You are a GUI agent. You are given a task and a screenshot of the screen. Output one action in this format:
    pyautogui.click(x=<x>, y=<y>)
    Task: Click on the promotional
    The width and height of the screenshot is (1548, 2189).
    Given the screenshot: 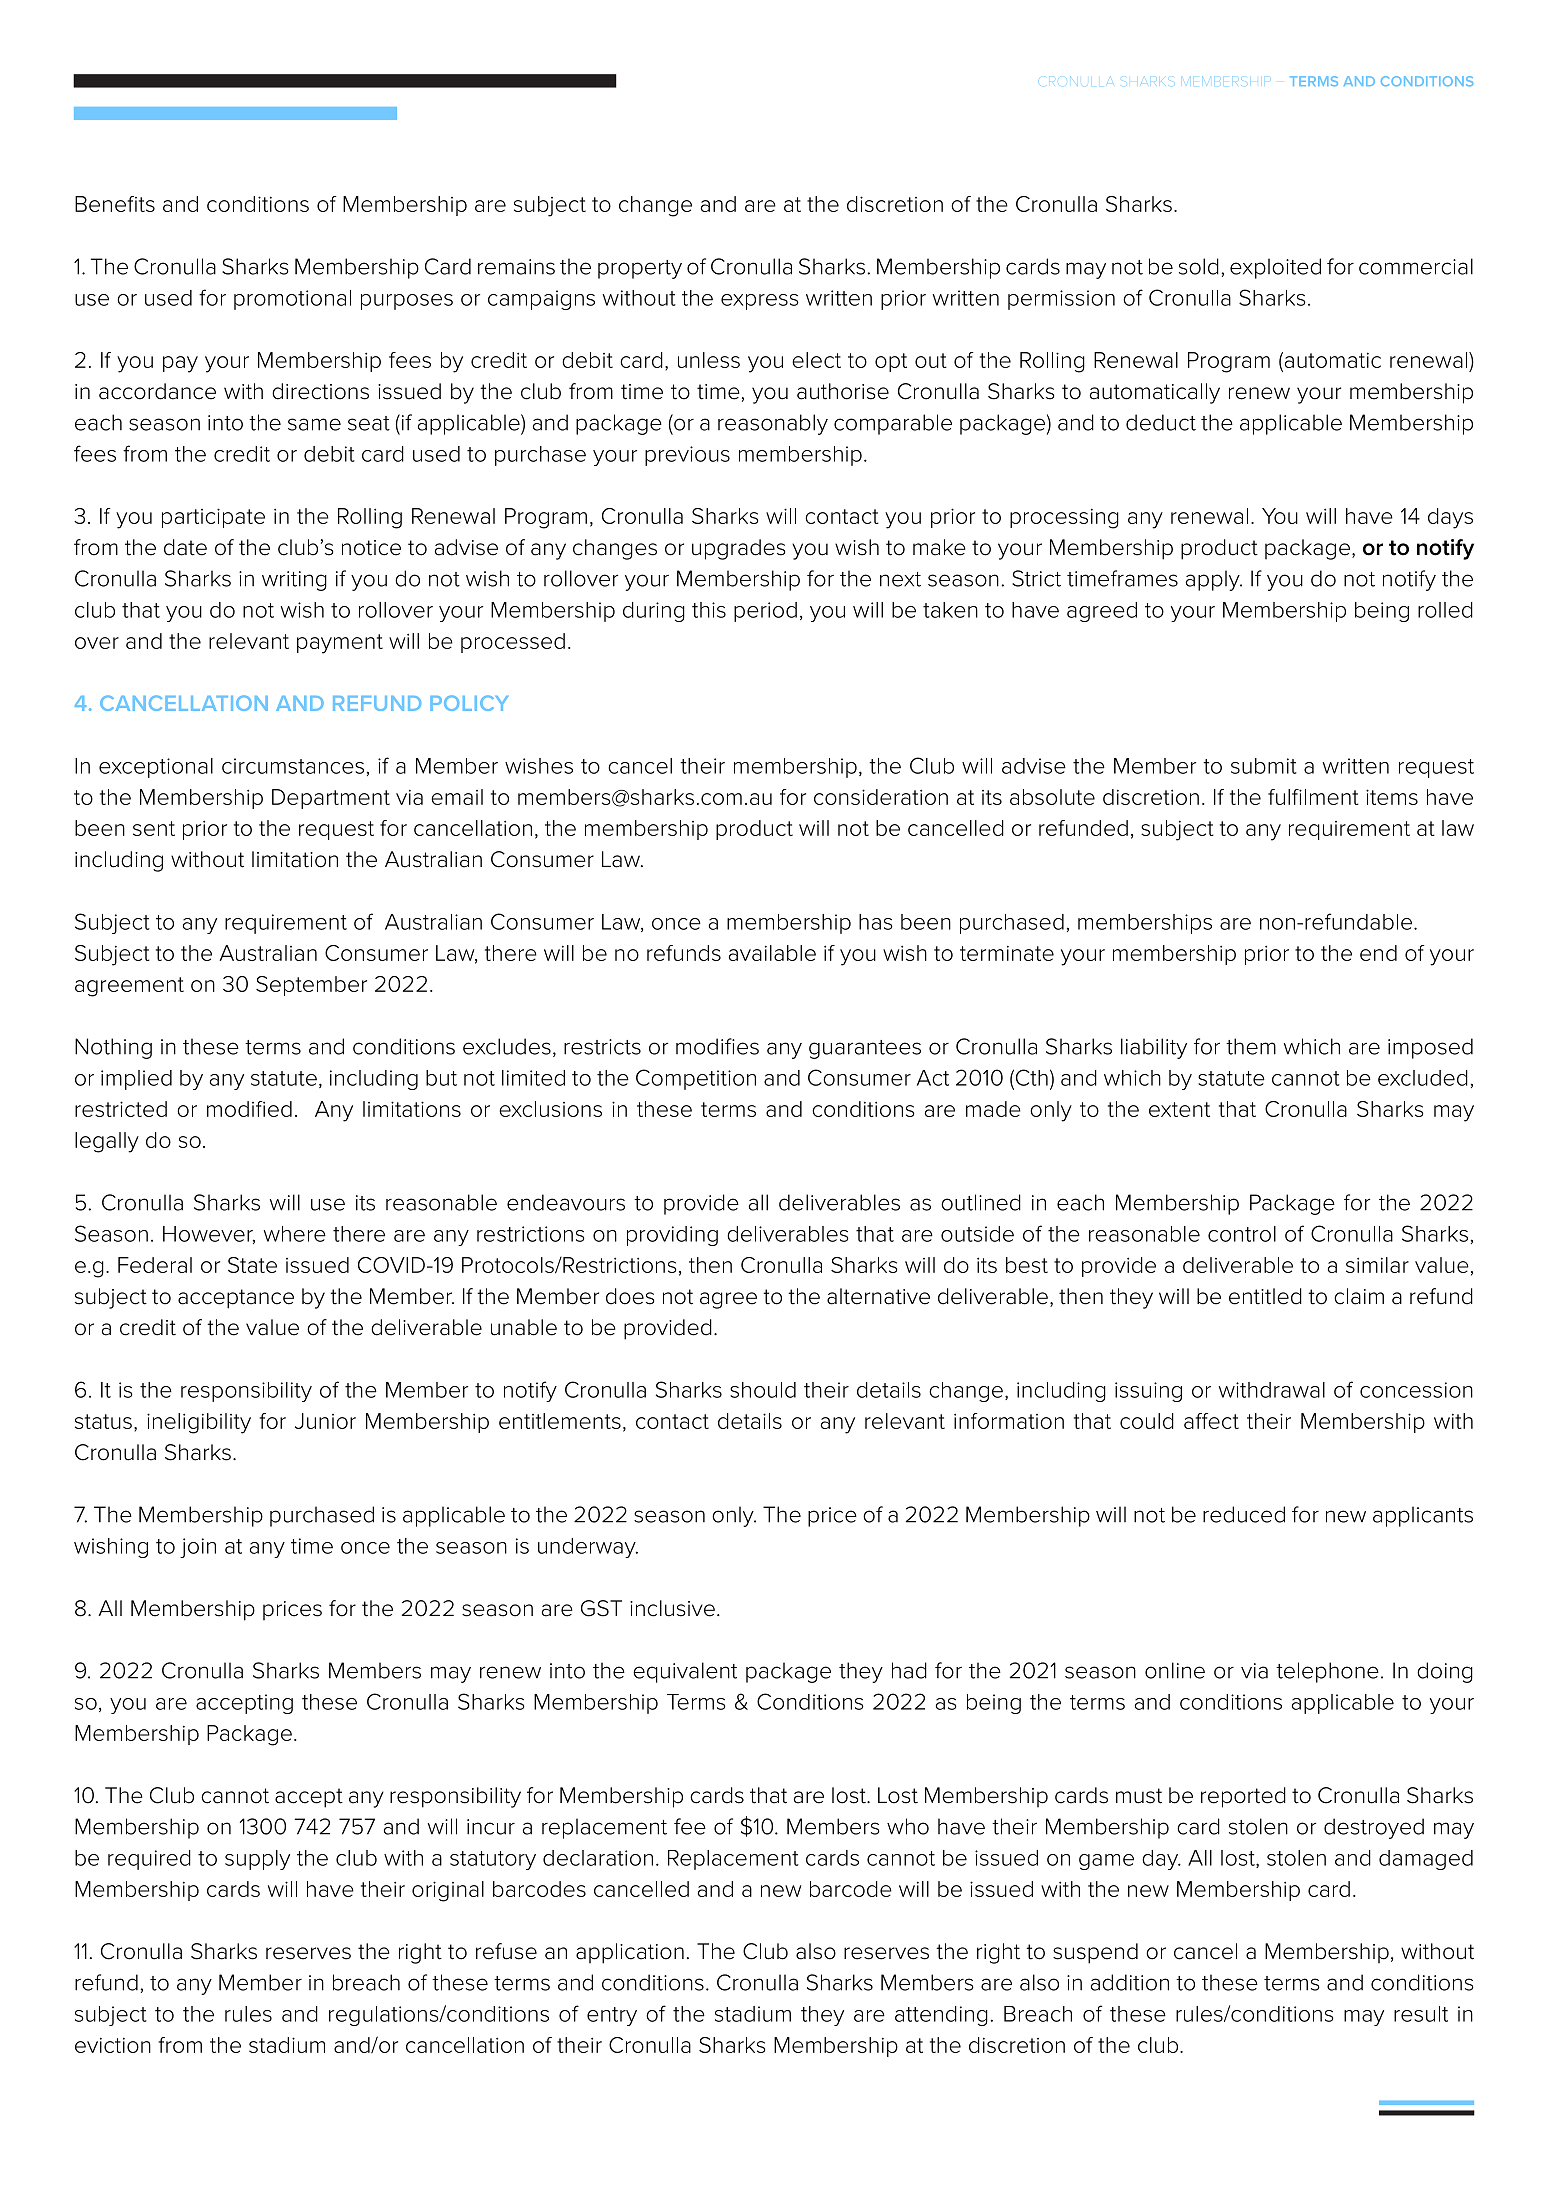 What is the action you would take?
    pyautogui.click(x=292, y=300)
